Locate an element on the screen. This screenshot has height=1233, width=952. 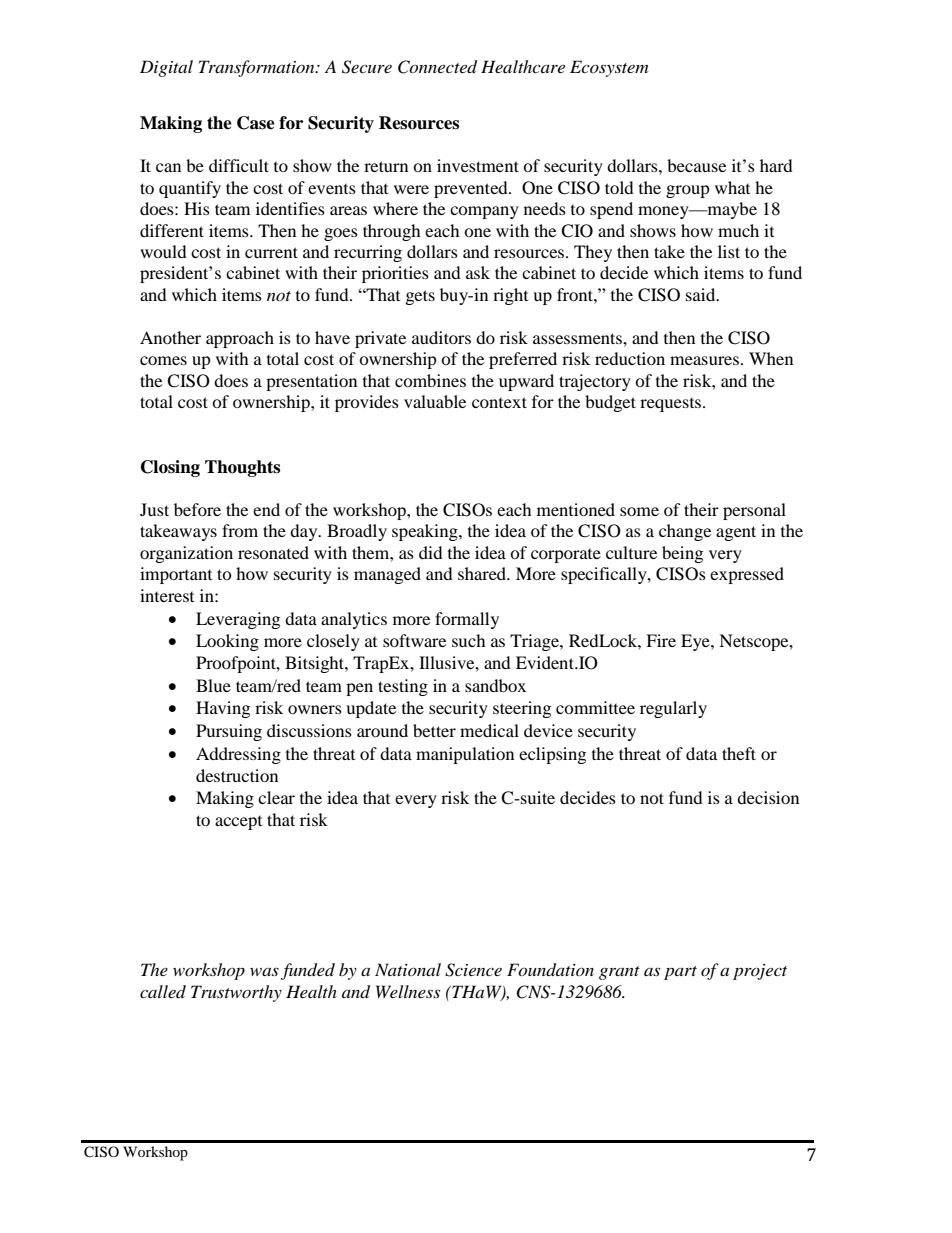
manipulation is located at coordinates (465, 755).
